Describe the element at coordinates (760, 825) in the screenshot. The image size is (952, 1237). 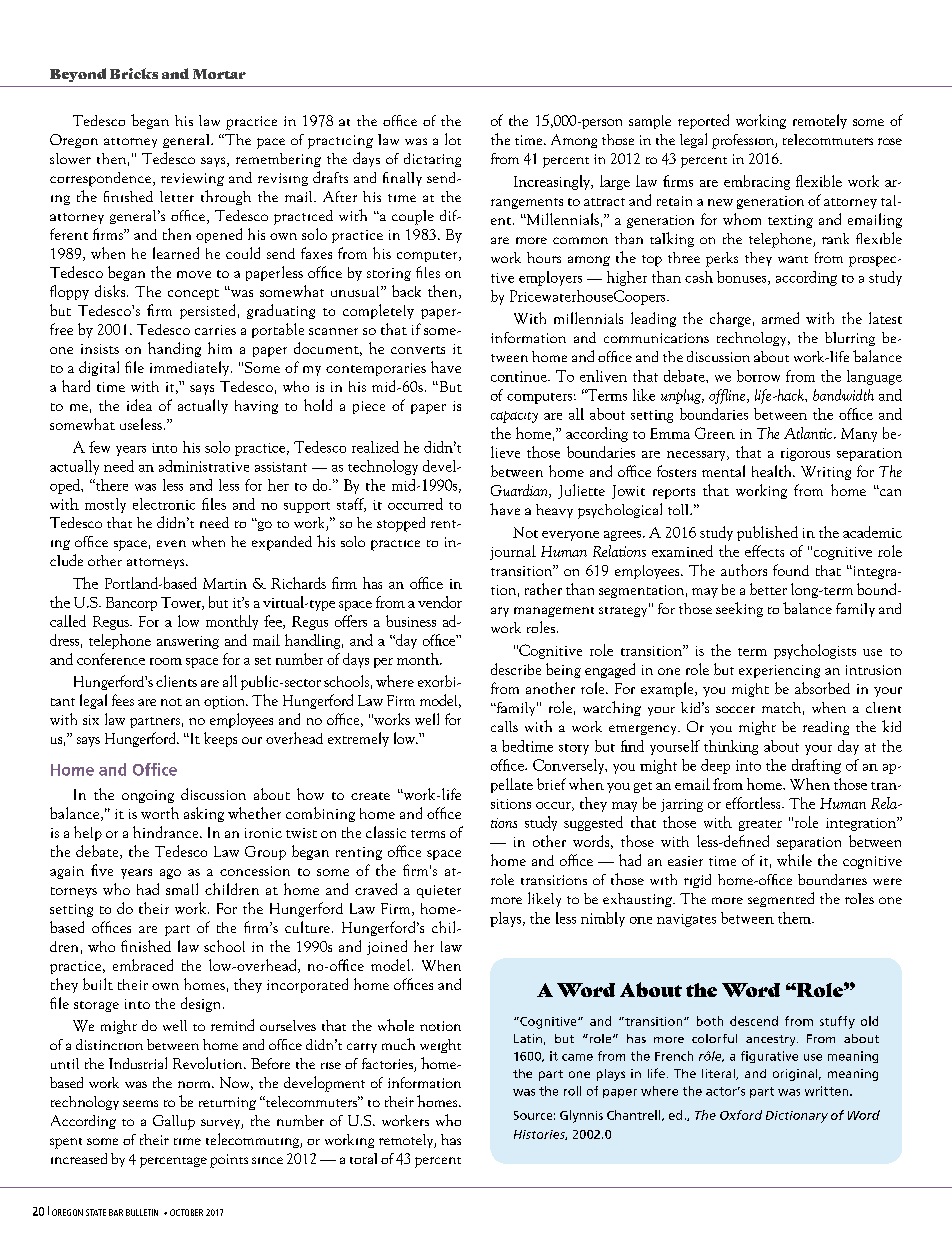
I see `greater` at that location.
